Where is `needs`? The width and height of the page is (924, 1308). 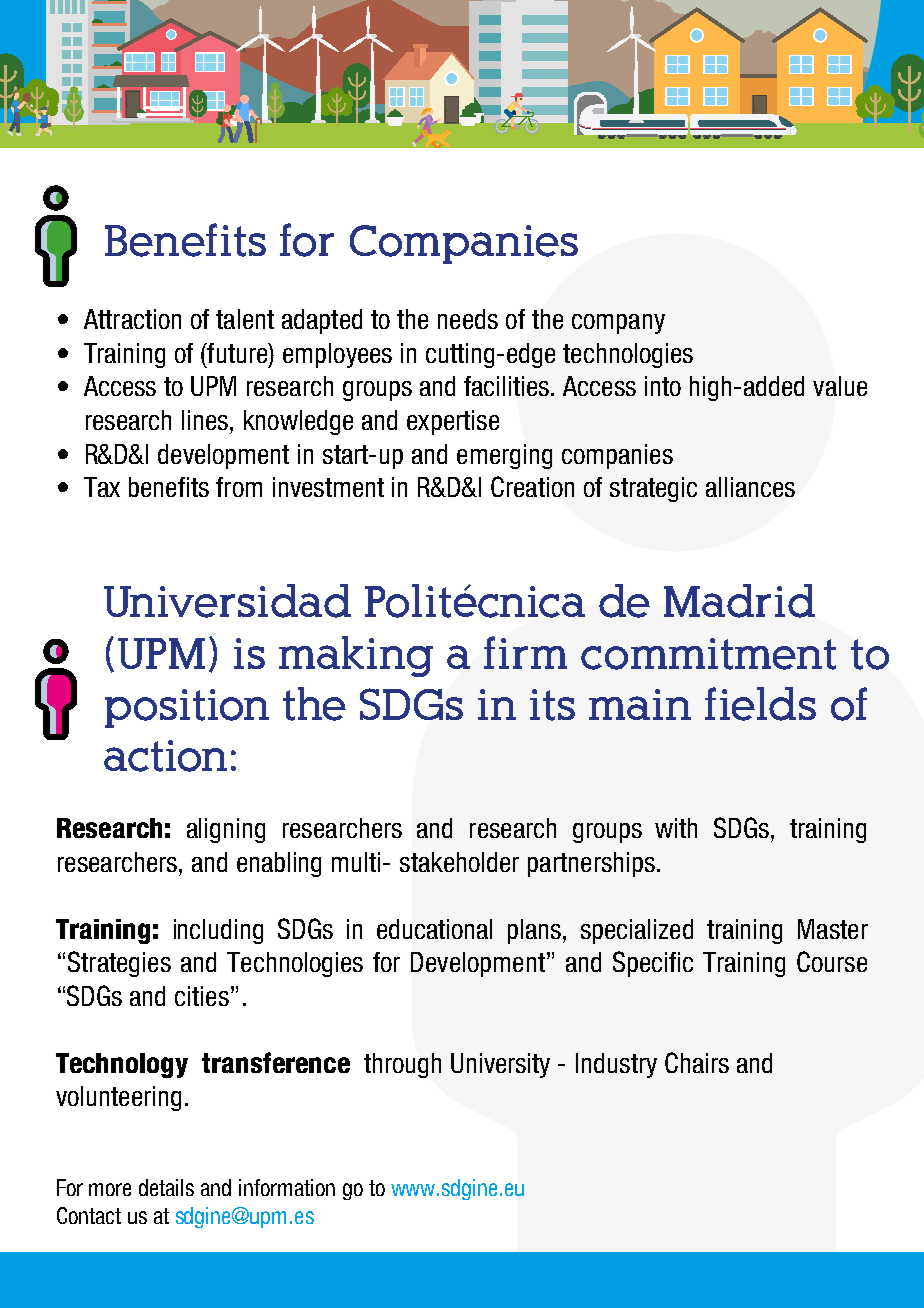 needs is located at coordinates (468, 319).
